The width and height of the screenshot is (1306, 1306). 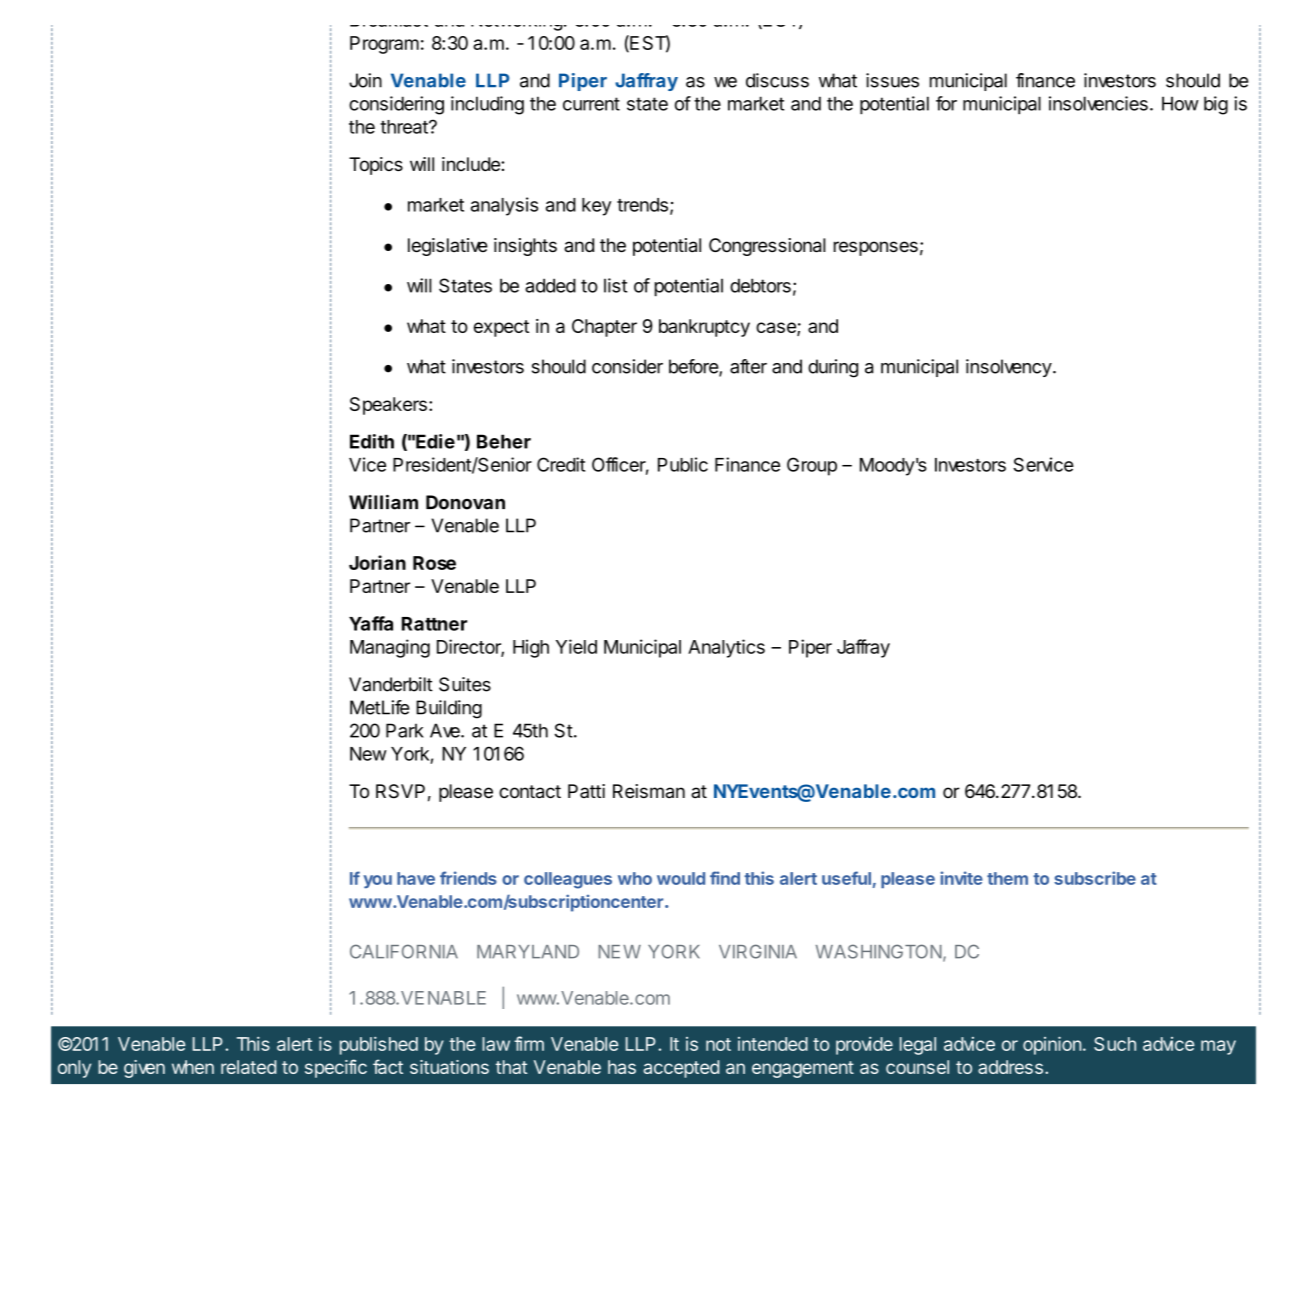 What do you see at coordinates (1095, 878) in the screenshot?
I see `subscribe` at bounding box center [1095, 878].
